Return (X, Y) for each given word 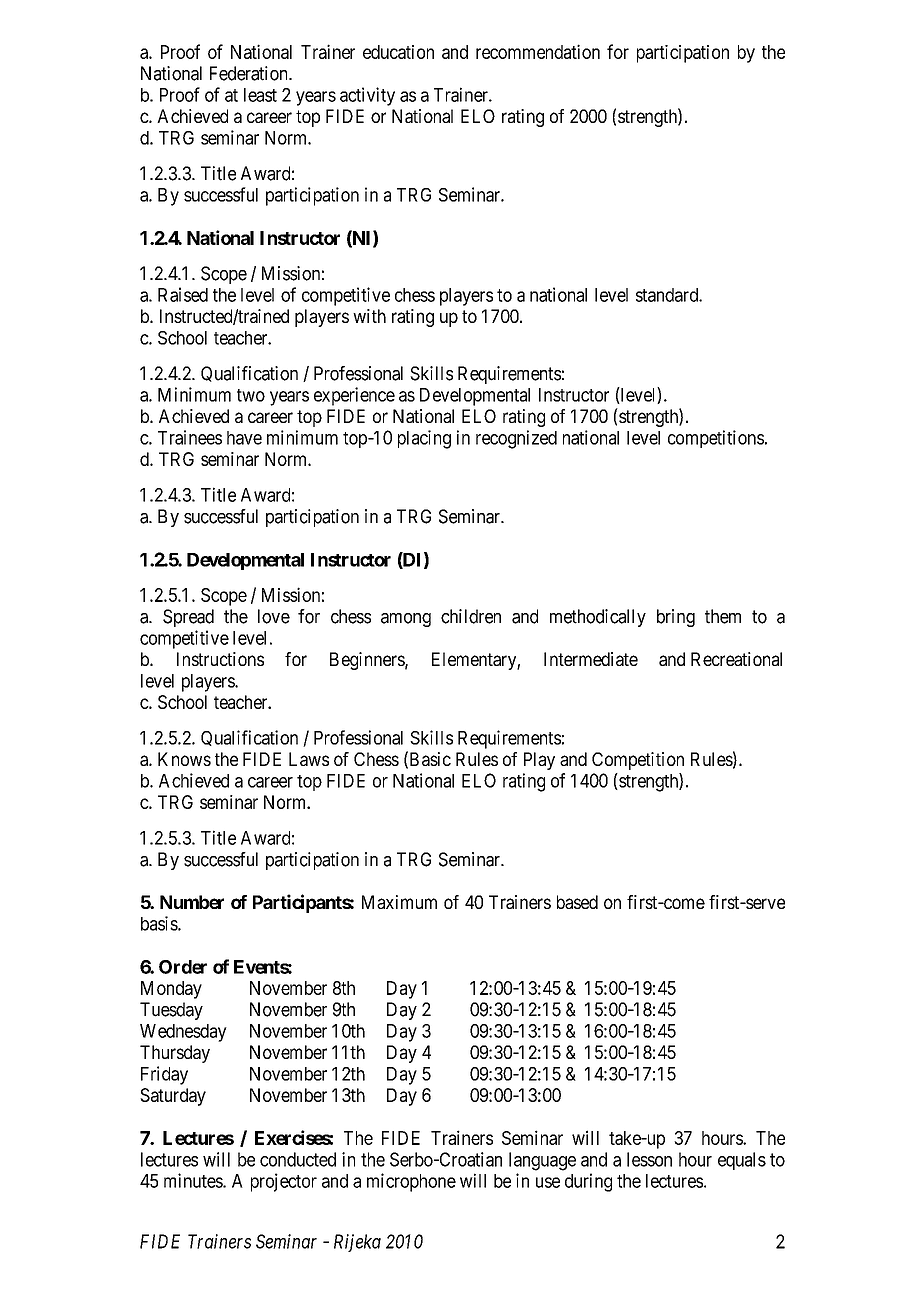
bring (676, 618)
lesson (649, 1159)
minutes (194, 1180)
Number (192, 902)
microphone (411, 1182)
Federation (250, 73)
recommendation (538, 51)
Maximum (399, 902)
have (244, 438)
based (577, 902)
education (398, 52)
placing (424, 439)
